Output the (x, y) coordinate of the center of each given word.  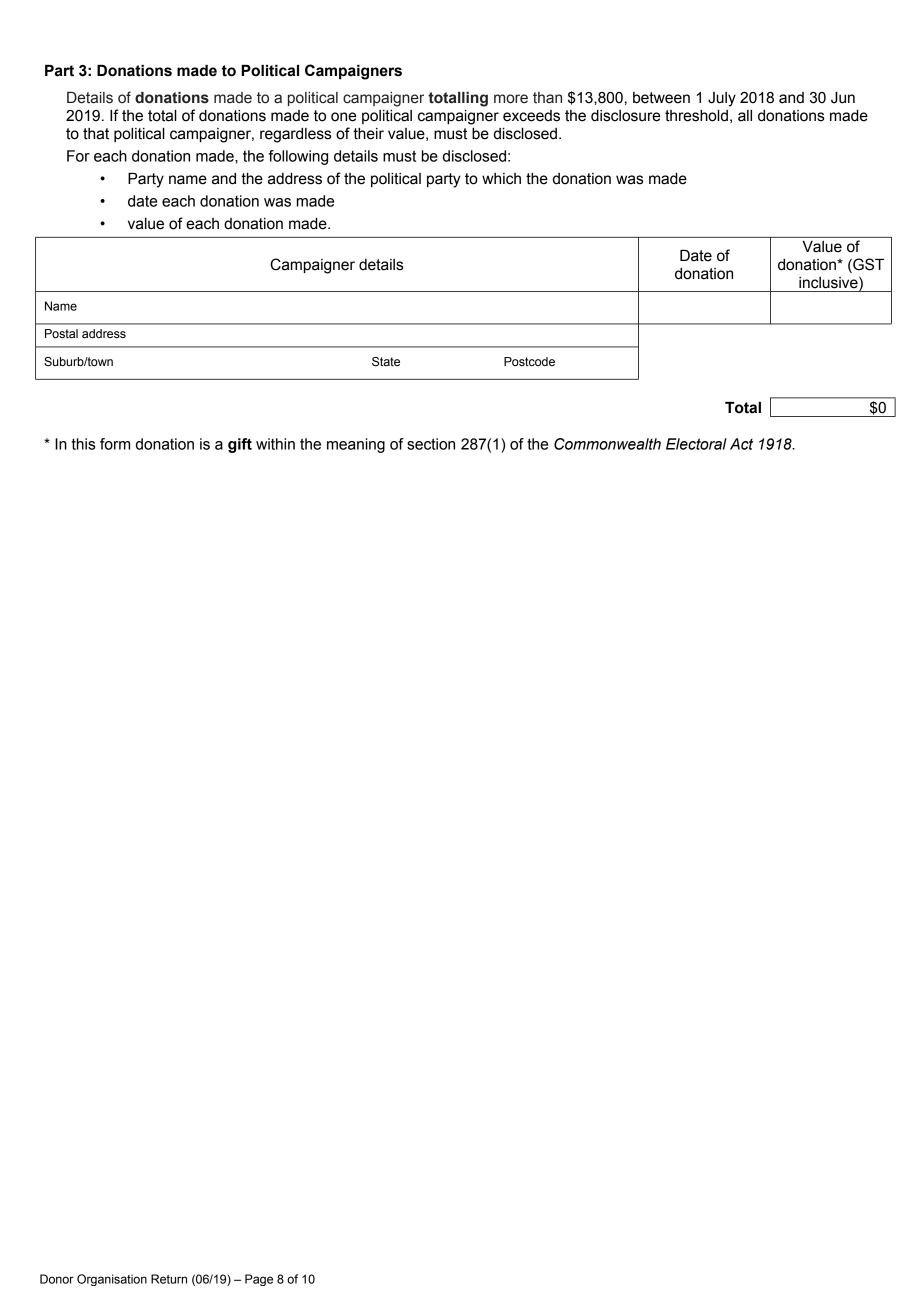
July (722, 99)
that (96, 134)
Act (741, 444)
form (115, 444)
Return (169, 1279)
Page (259, 1280)
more (511, 99)
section (431, 444)
